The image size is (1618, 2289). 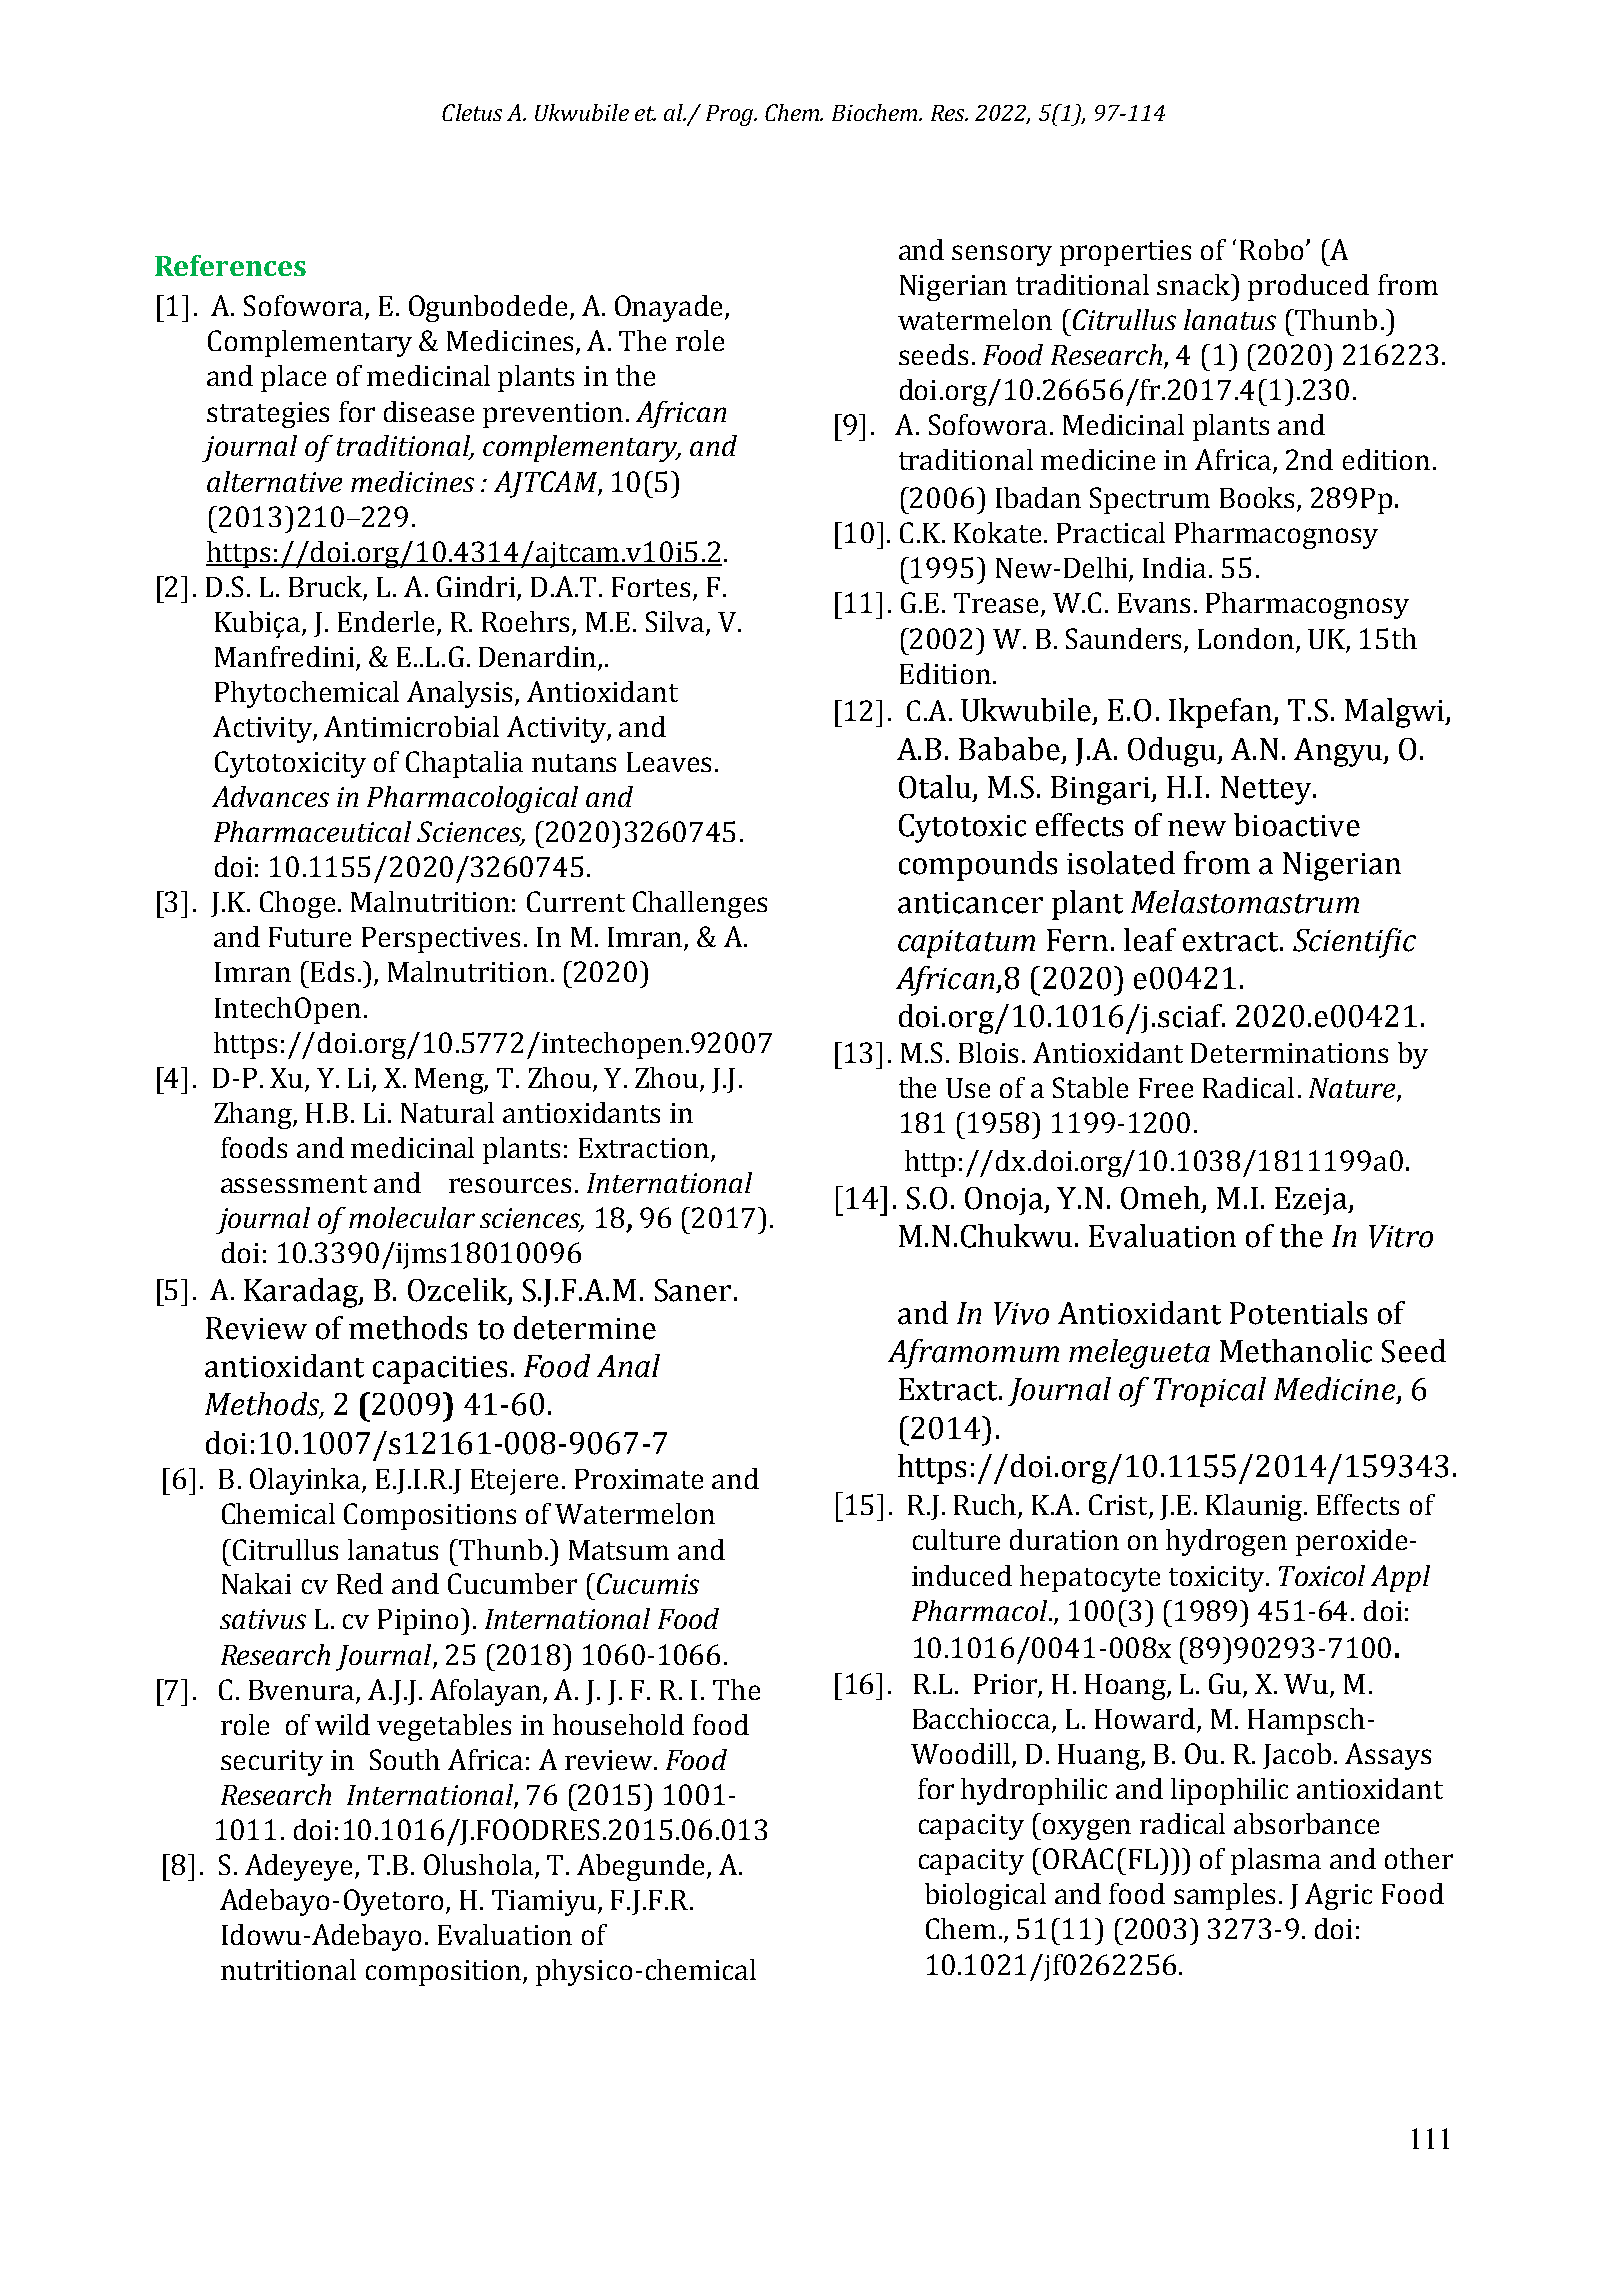 I want to click on capacities, so click(x=440, y=1370).
